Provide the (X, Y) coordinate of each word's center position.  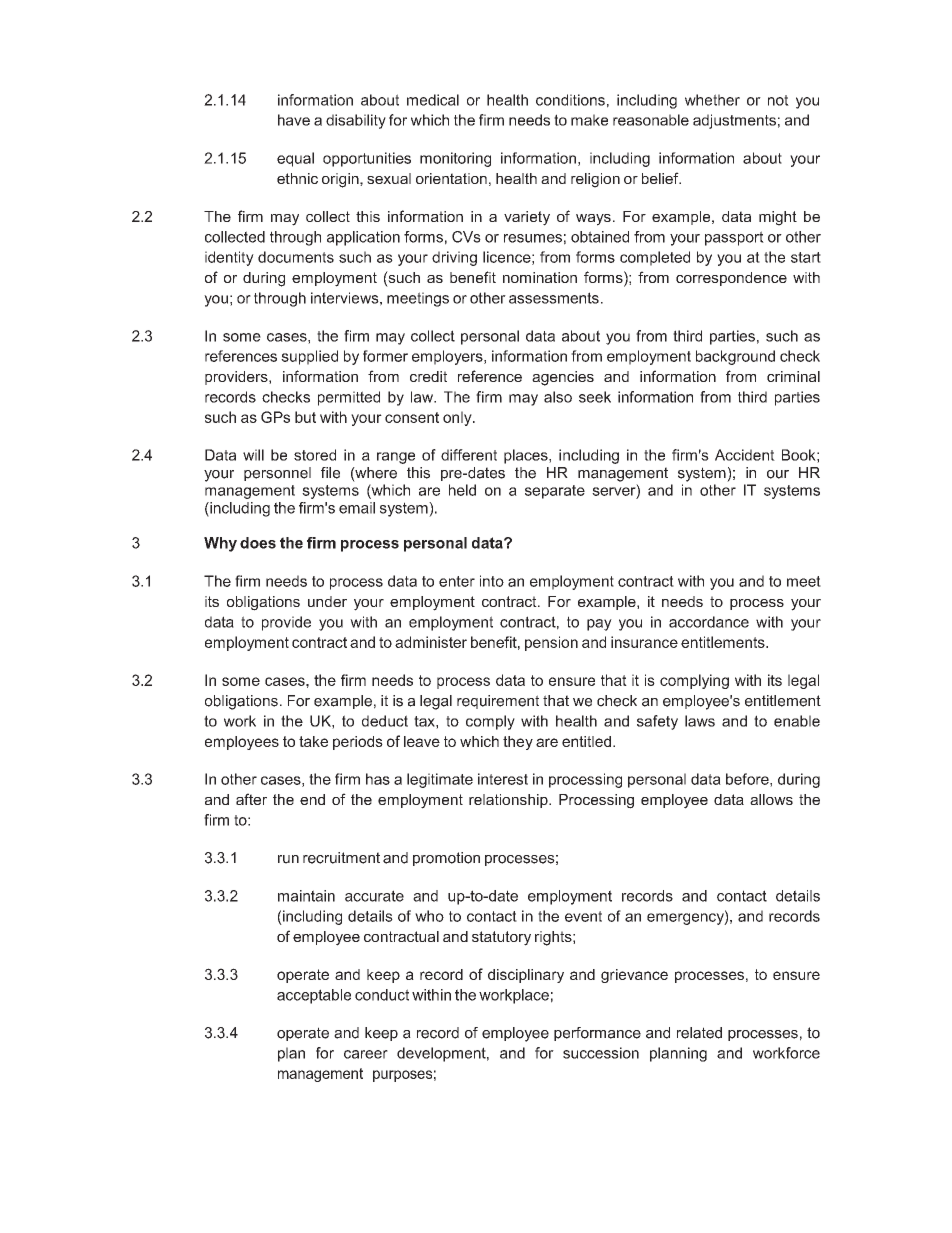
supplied (309, 357)
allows (771, 799)
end (312, 799)
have (294, 120)
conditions (570, 100)
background (735, 357)
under (327, 601)
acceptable (314, 996)
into (492, 581)
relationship (509, 801)
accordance (709, 622)
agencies (563, 378)
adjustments (734, 121)
